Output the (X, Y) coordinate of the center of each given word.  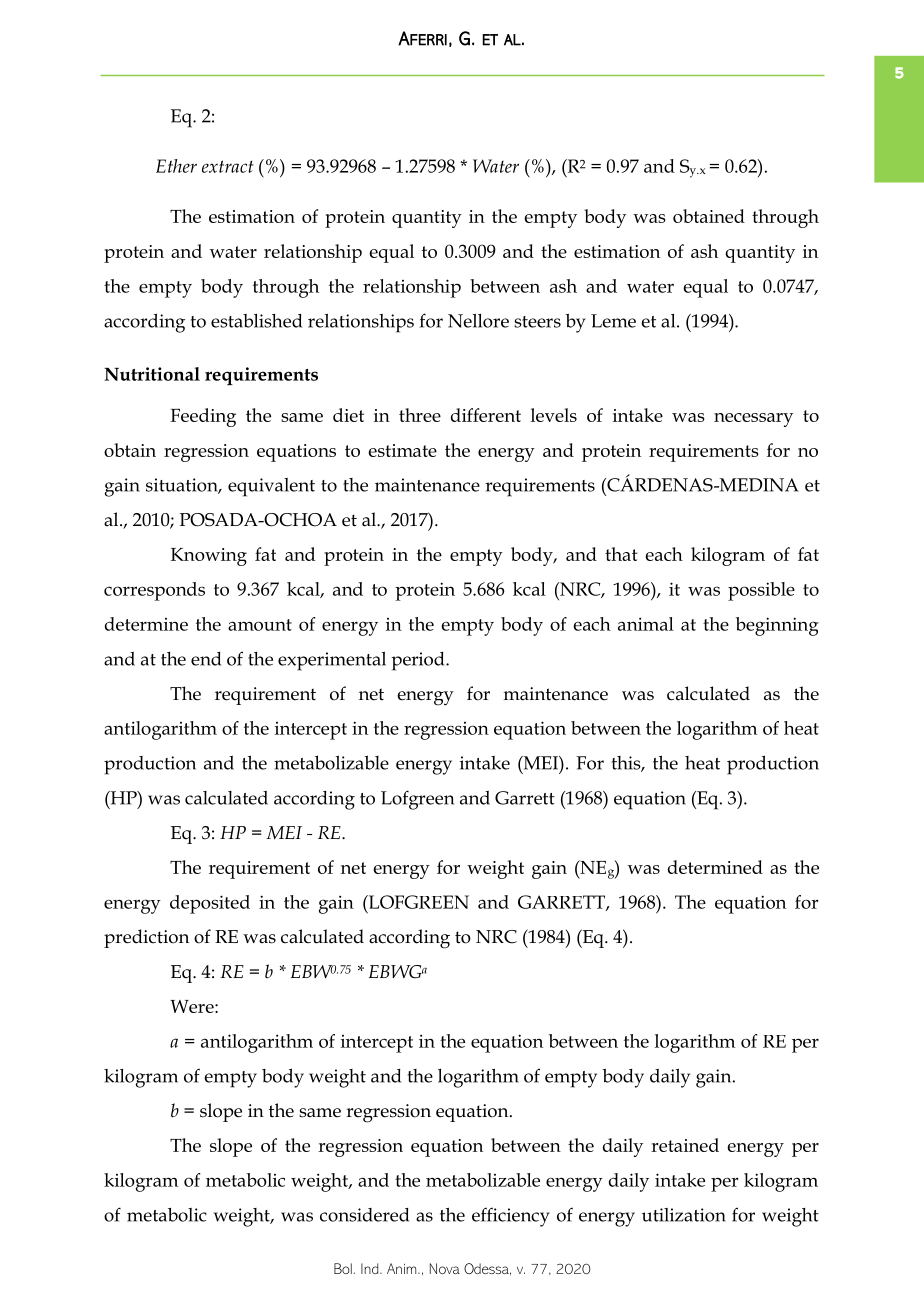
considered (364, 1215)
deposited (210, 904)
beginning (777, 626)
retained (685, 1145)
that (621, 554)
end (206, 659)
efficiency (511, 1217)
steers (537, 322)
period (419, 661)
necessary (753, 420)
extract (228, 166)
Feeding (203, 417)
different (486, 415)
